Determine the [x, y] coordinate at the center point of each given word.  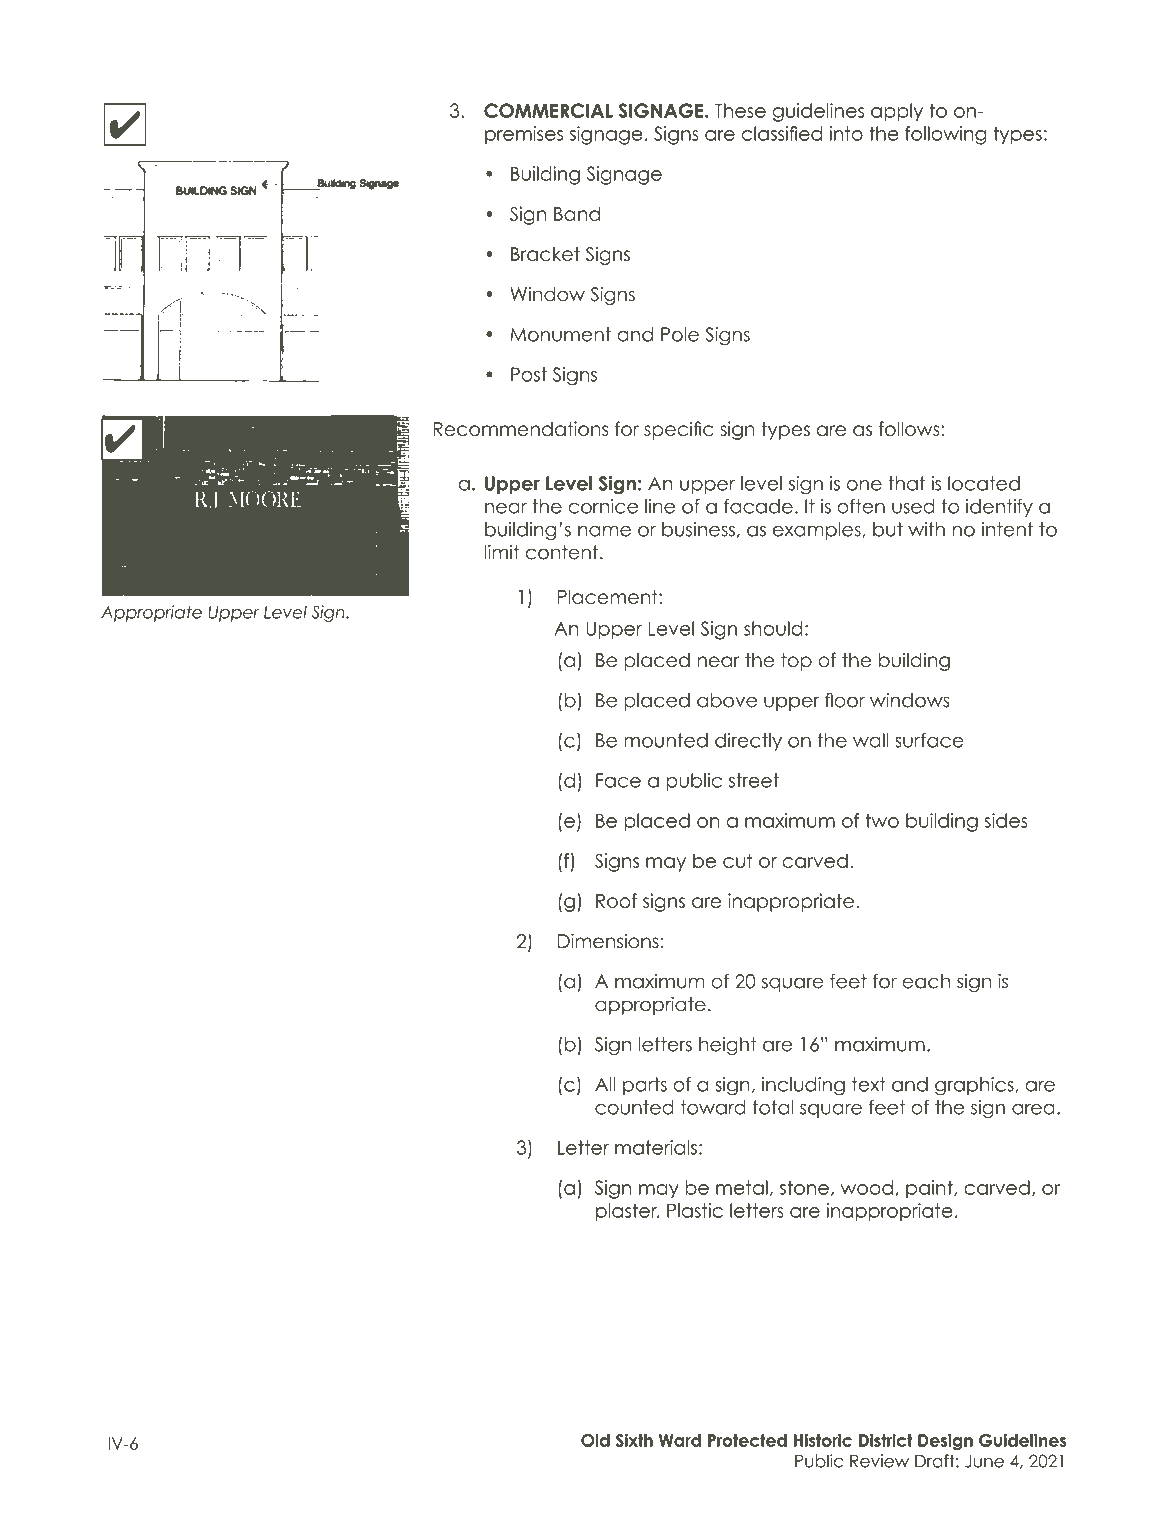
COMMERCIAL [548, 110]
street [754, 780]
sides [1006, 820]
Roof [616, 900]
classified [782, 133]
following [945, 135]
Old [595, 1440]
